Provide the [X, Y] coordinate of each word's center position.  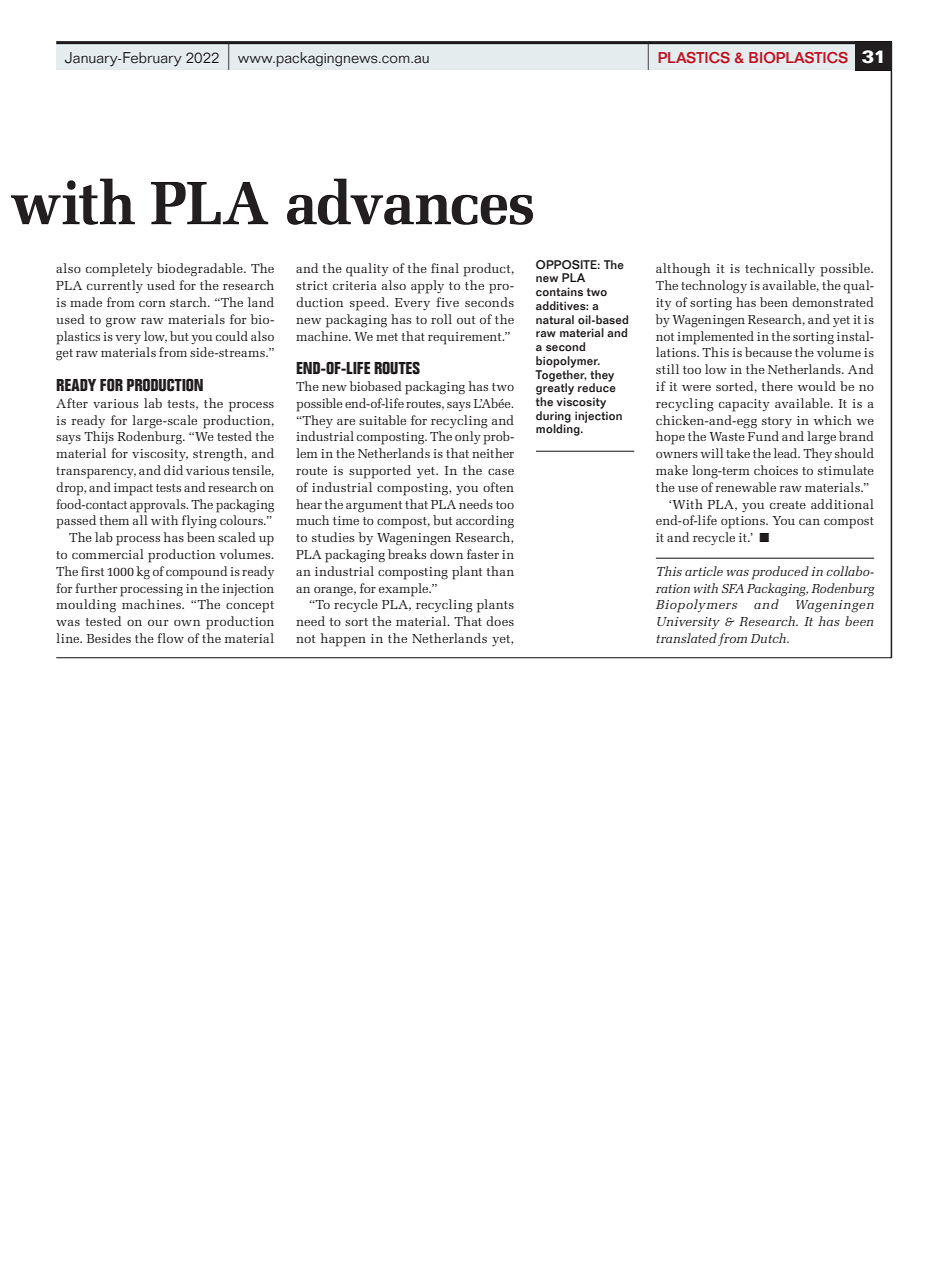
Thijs [99, 437]
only [468, 437]
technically [780, 269]
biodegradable [201, 270]
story [777, 422]
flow [170, 638]
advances [410, 201]
